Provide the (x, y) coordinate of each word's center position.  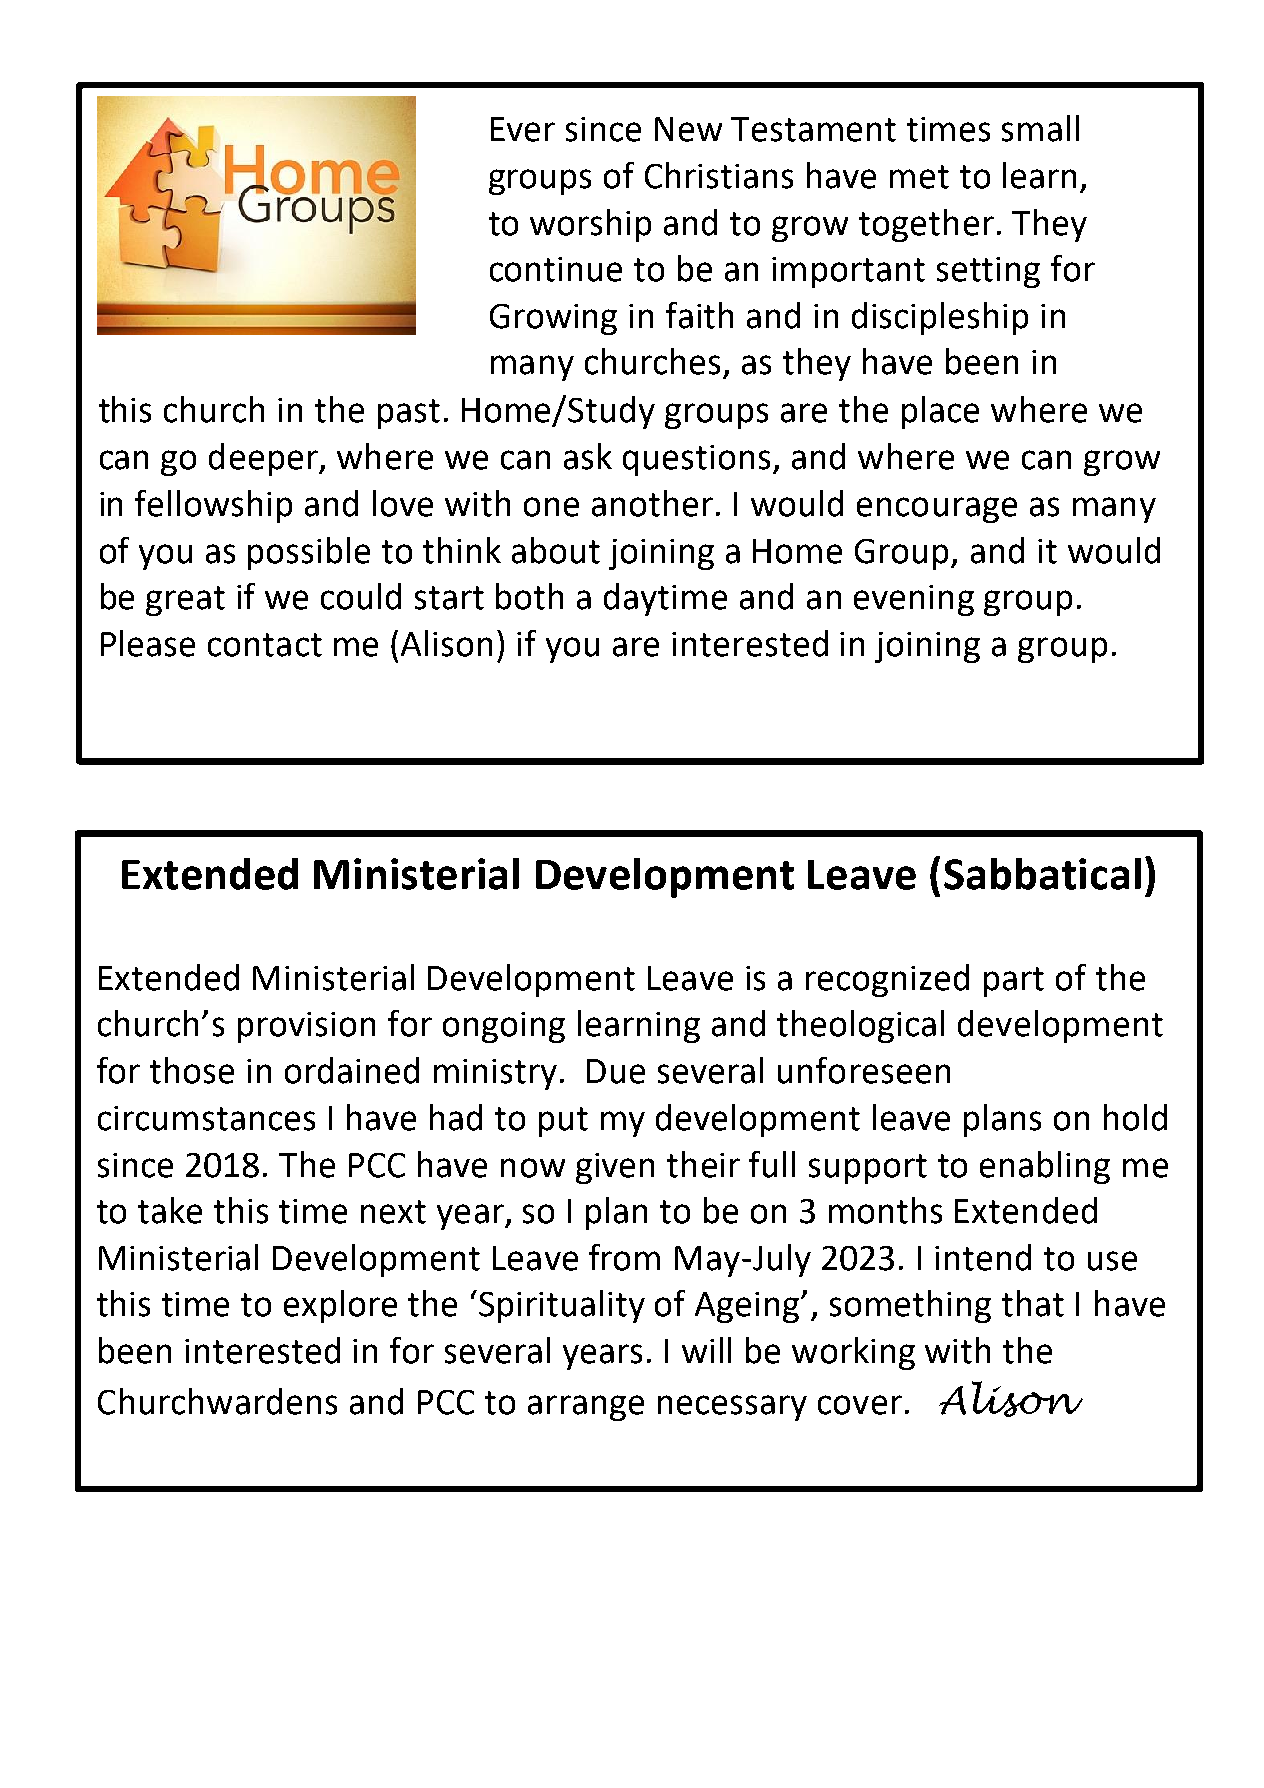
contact (265, 645)
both (529, 596)
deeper (264, 459)
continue (556, 269)
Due (616, 1071)
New (688, 129)
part (1014, 982)
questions (696, 460)
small (1040, 128)
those (192, 1070)
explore (340, 1306)
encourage (937, 510)
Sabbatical (1042, 874)
